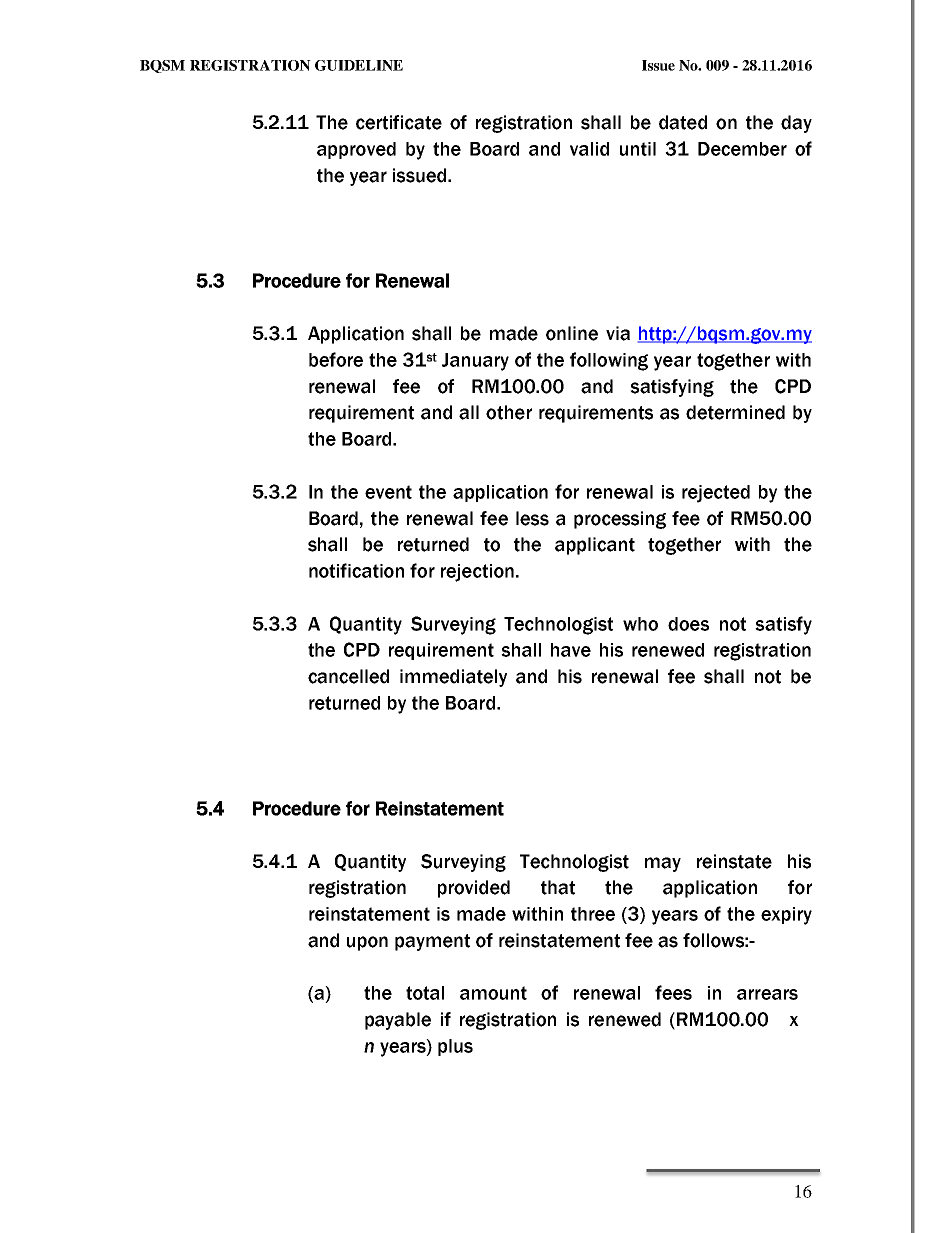 The image size is (952, 1233). I want to click on valid, so click(589, 149).
